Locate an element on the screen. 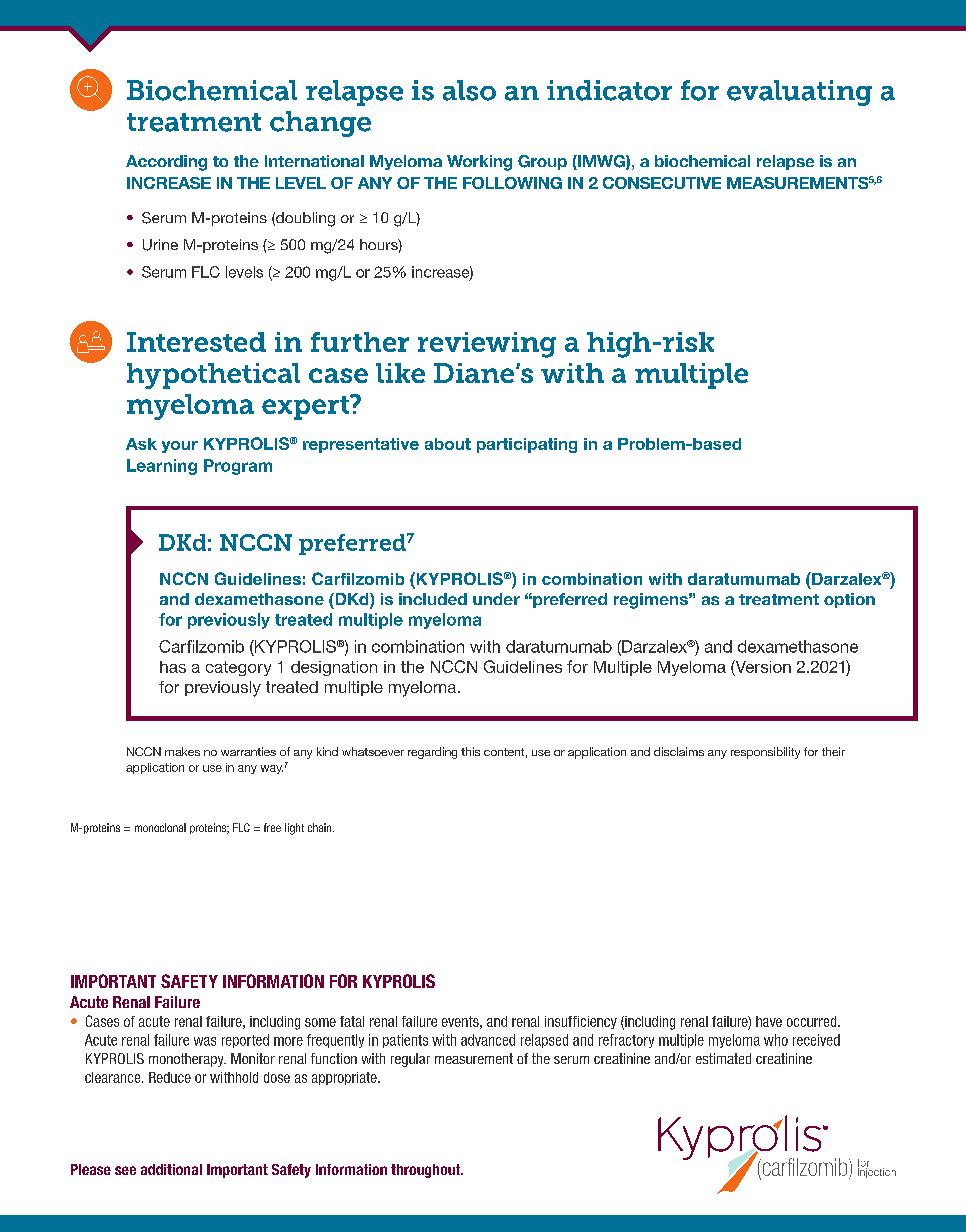 This screenshot has width=966, height=1232. reviewing is located at coordinates (487, 345).
